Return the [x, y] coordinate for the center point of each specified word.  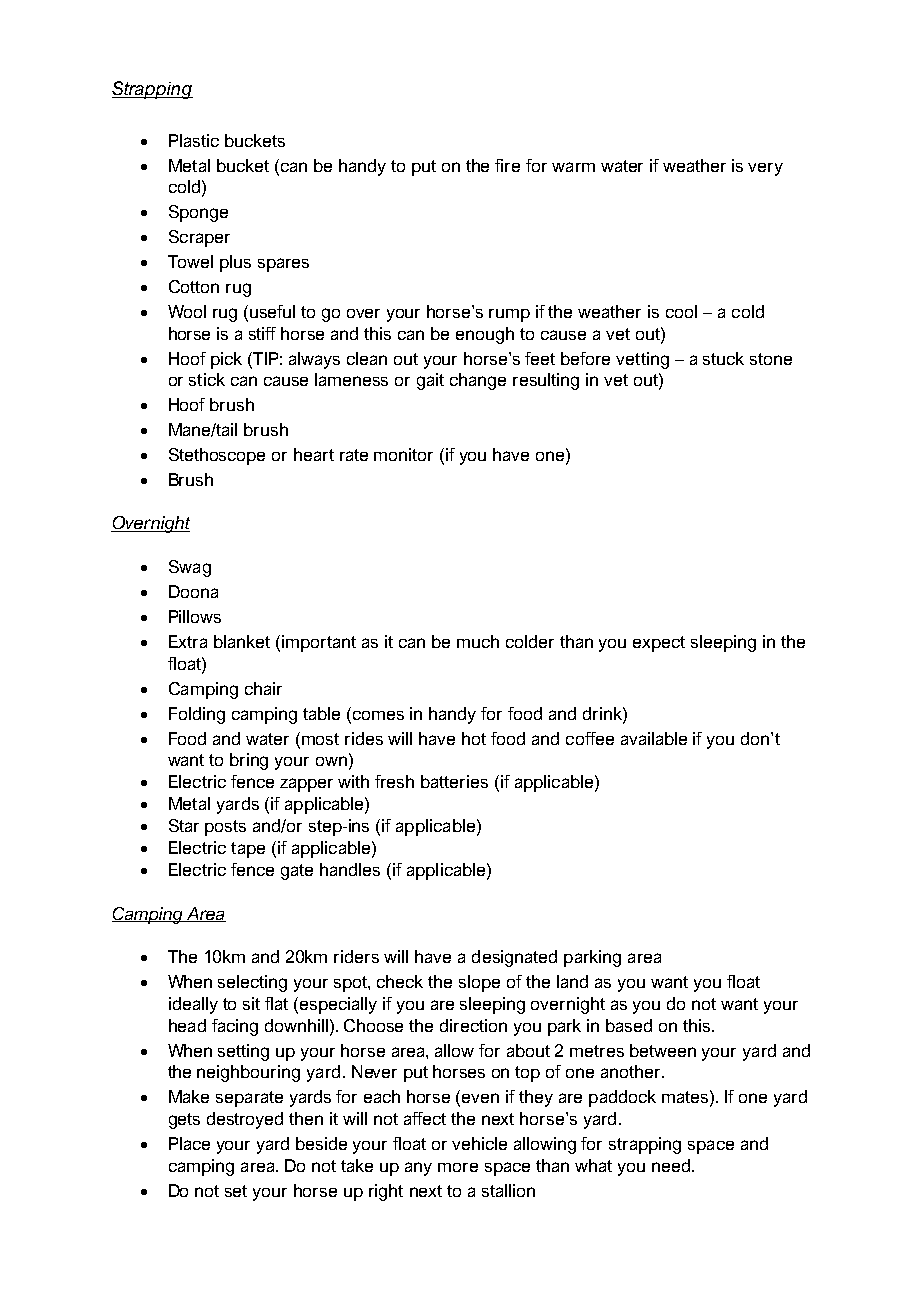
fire [507, 165]
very [765, 169]
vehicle [479, 1143]
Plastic [194, 140]
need [671, 1165]
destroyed [245, 1120]
